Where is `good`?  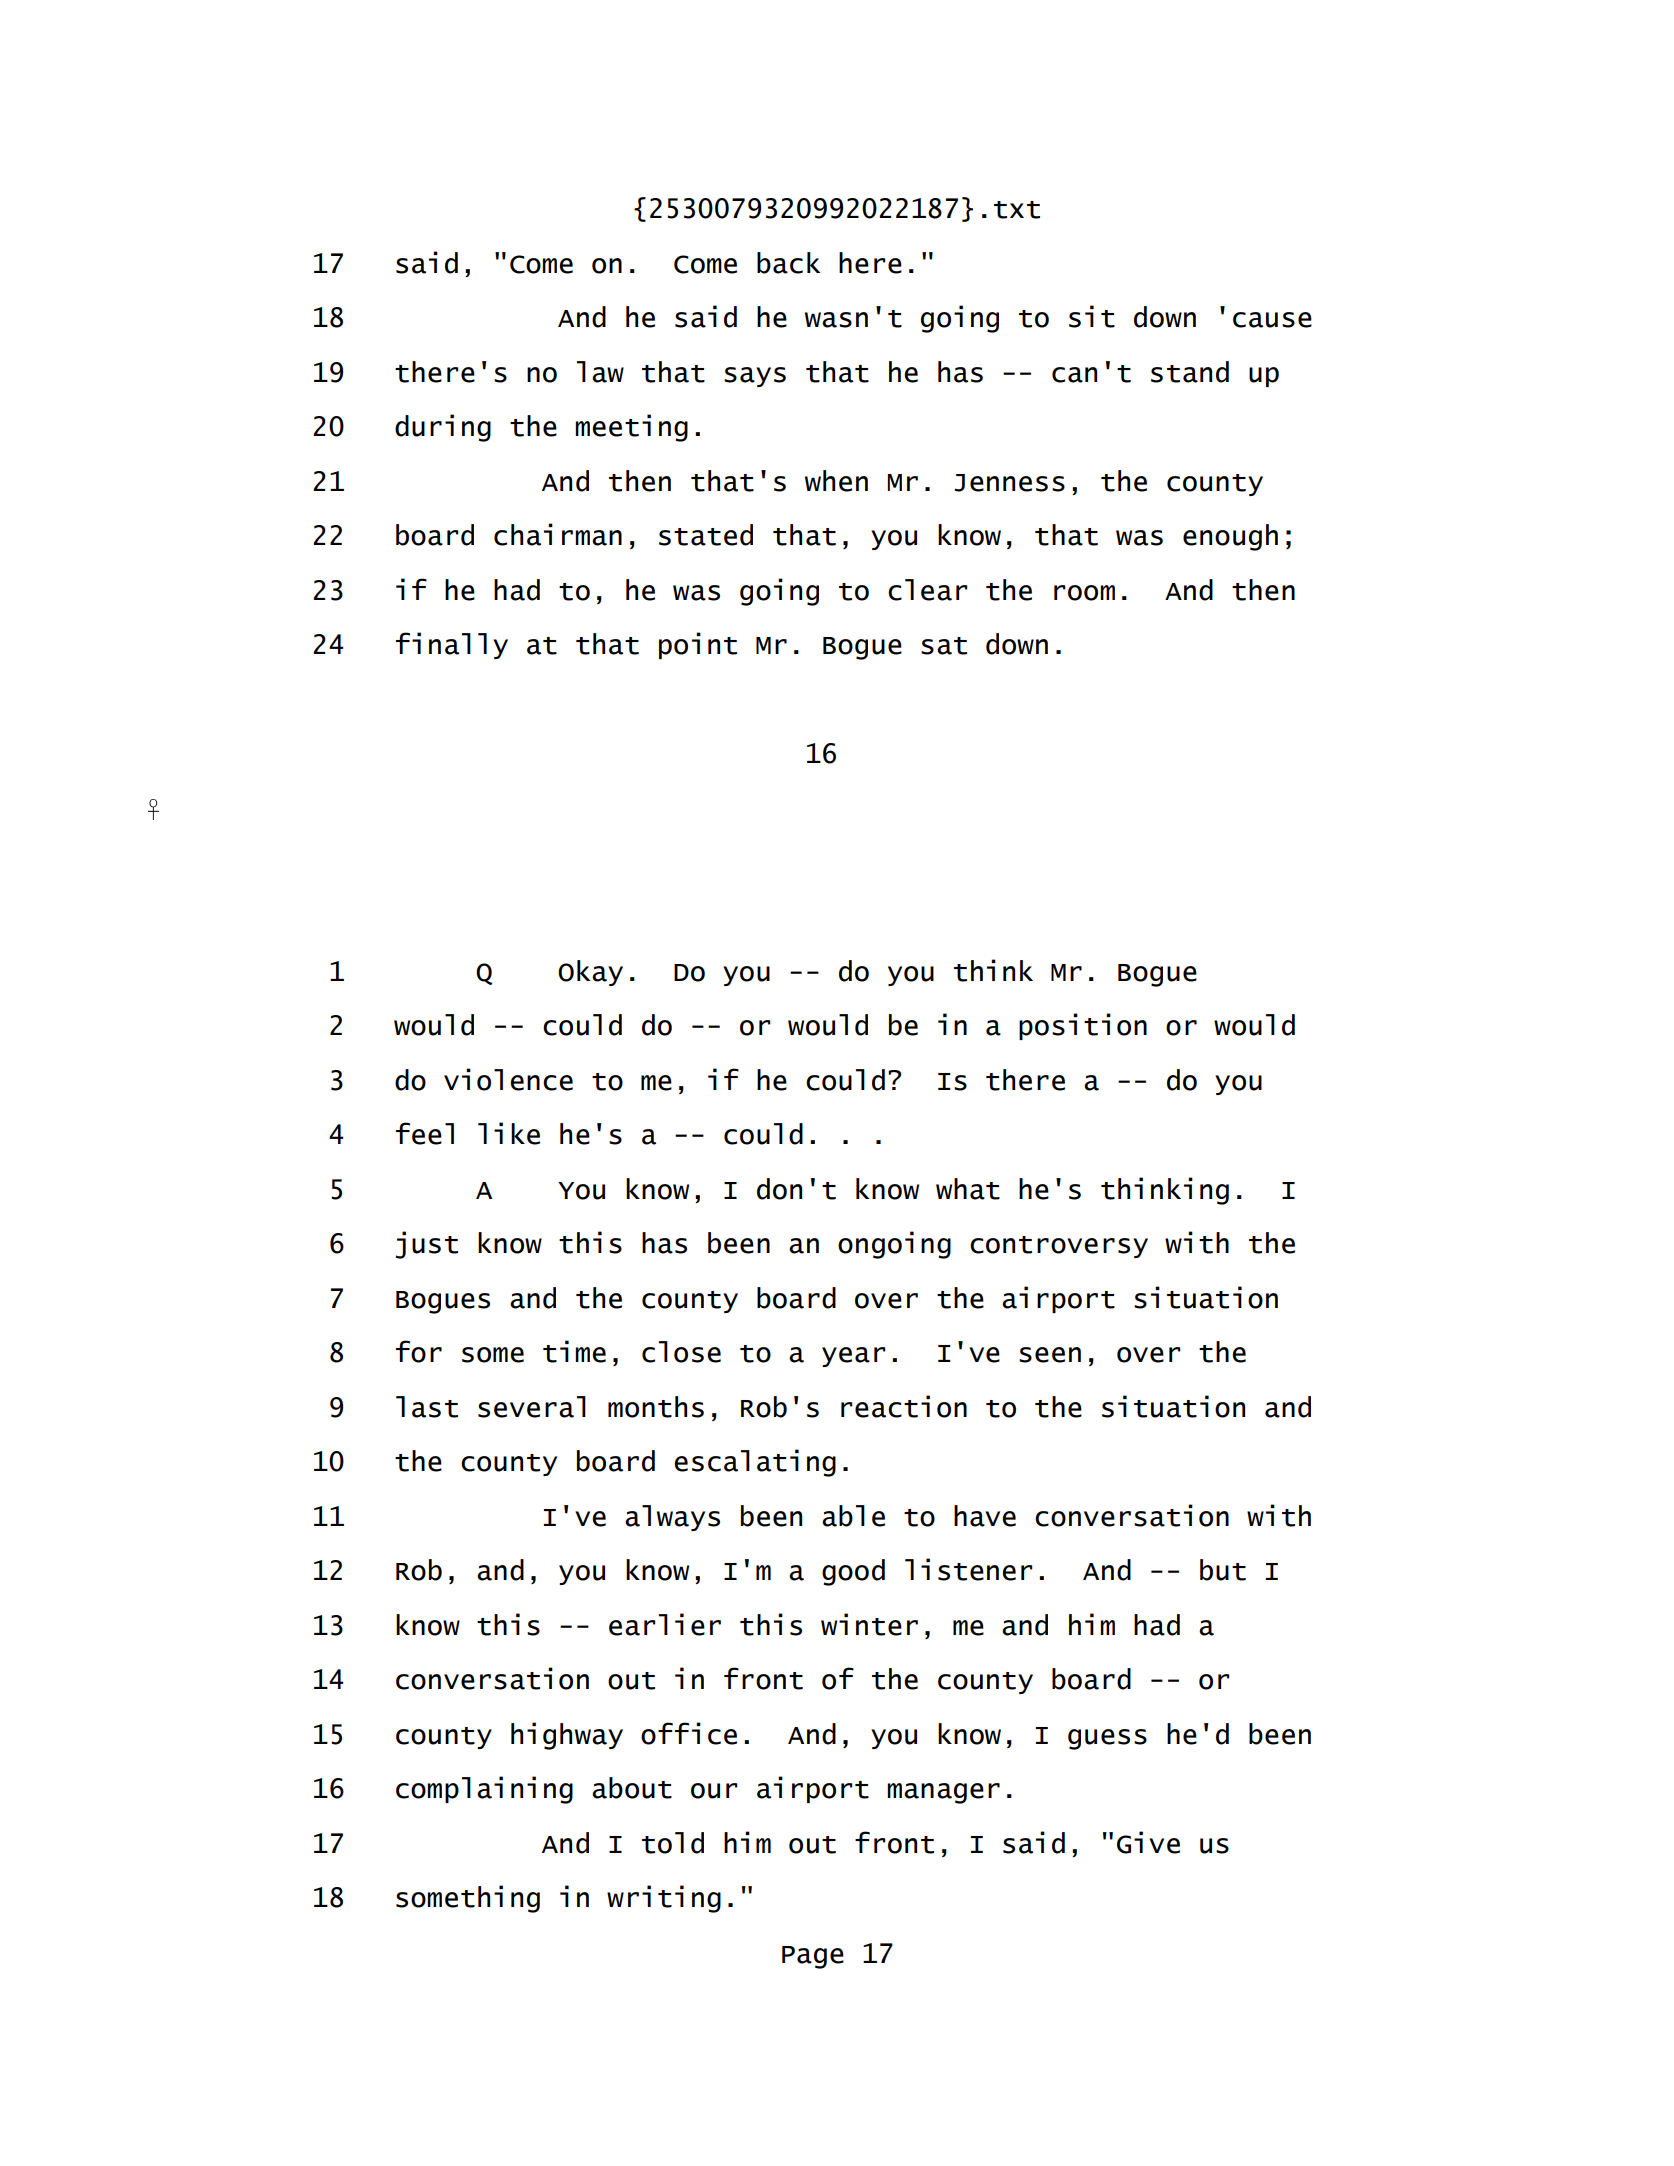 good is located at coordinates (853, 1572).
